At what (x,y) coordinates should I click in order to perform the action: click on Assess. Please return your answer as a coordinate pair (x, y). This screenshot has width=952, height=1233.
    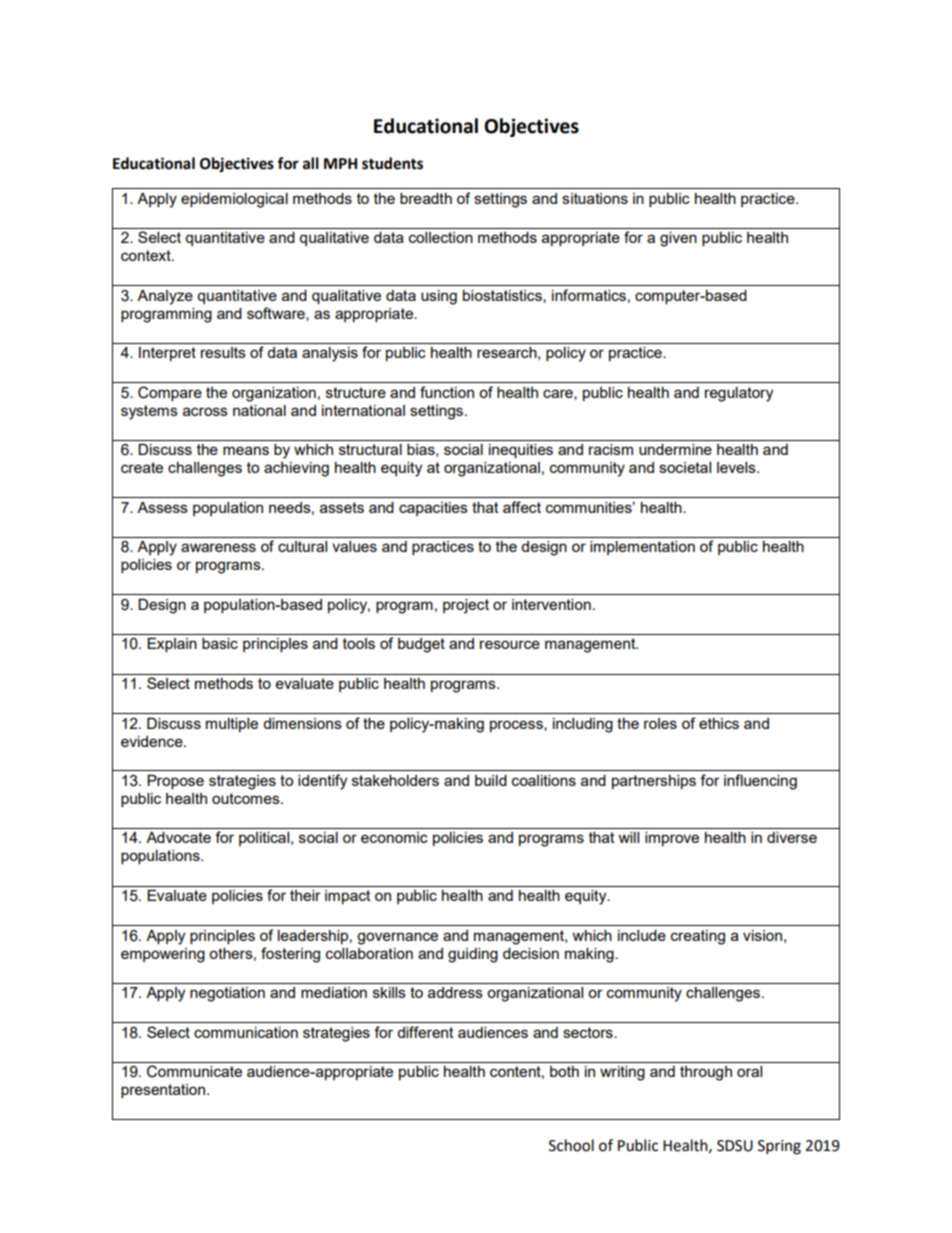
    Looking at the image, I should click on (162, 507).
